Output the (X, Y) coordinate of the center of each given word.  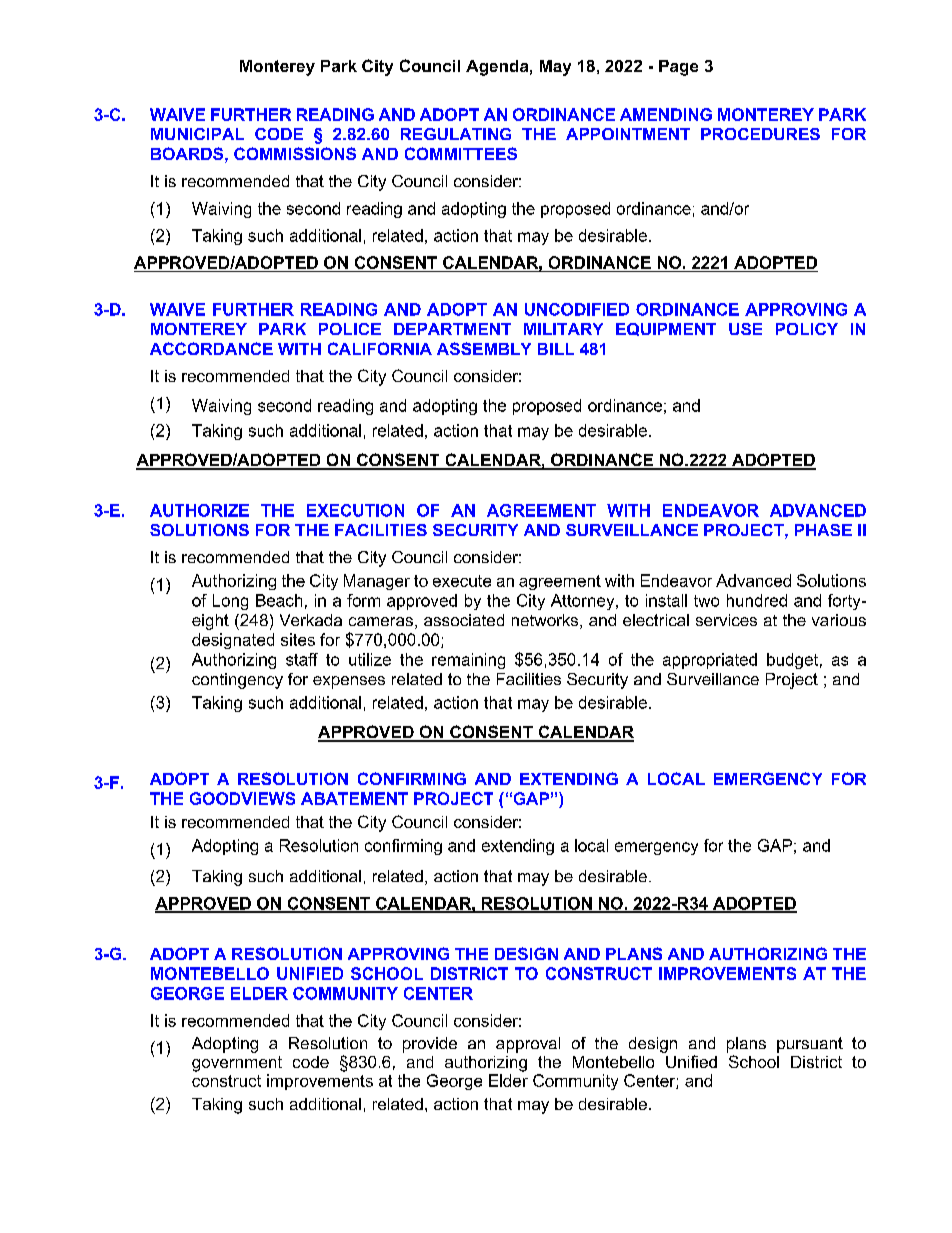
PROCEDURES (760, 134)
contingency (237, 681)
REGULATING (456, 134)
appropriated (710, 661)
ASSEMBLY (484, 348)
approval (528, 1045)
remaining (468, 661)
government (237, 1064)
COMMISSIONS (295, 153)
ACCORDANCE (211, 348)
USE (745, 329)
